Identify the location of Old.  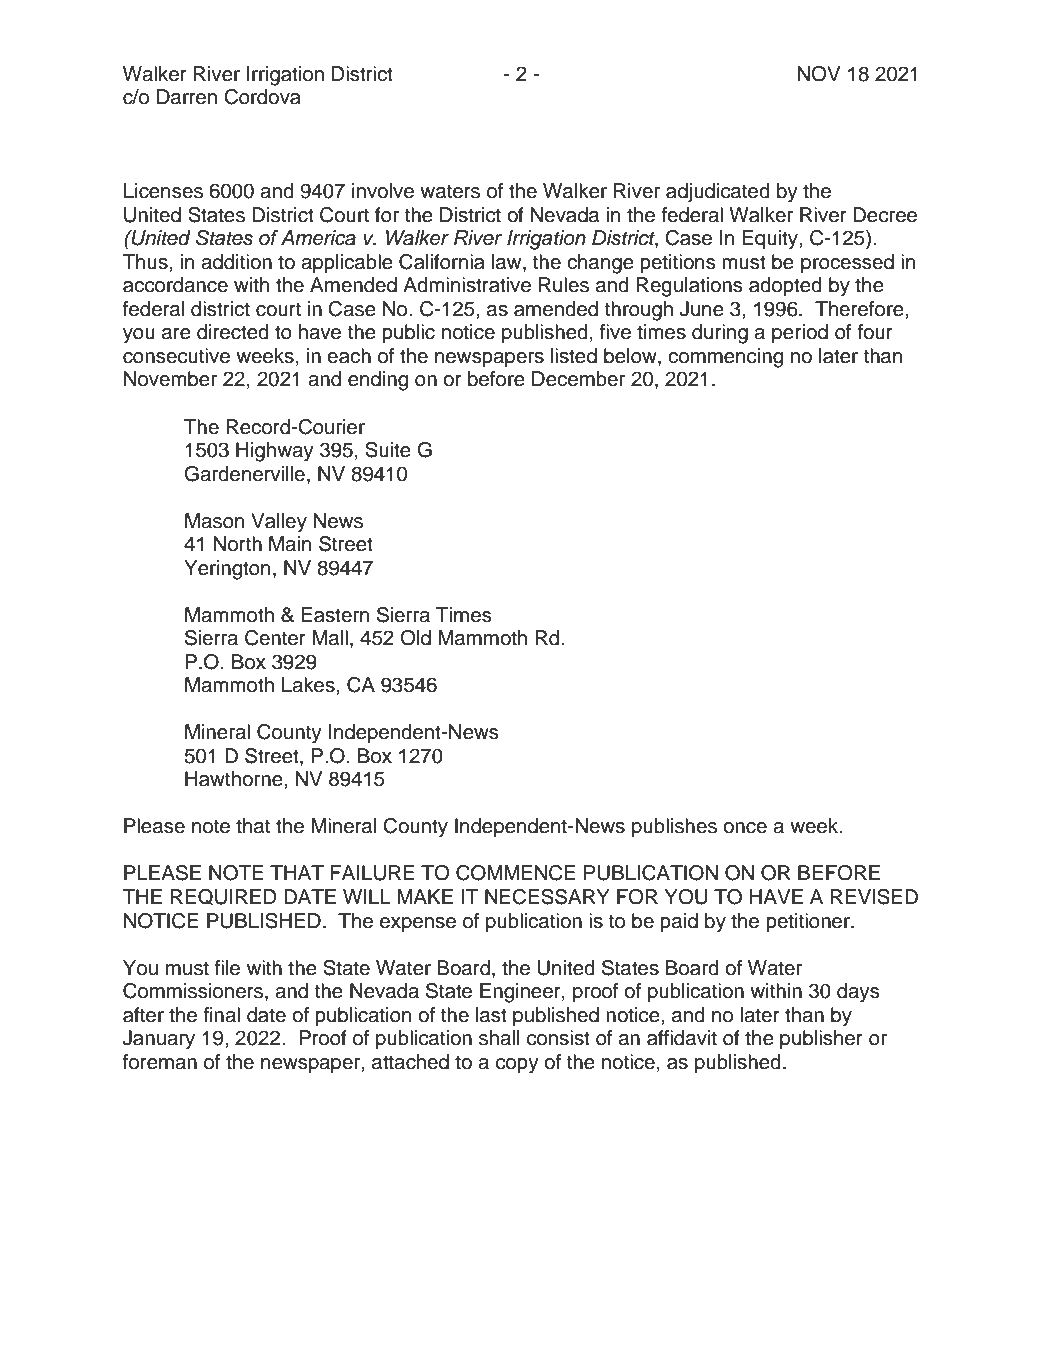
(415, 638).
